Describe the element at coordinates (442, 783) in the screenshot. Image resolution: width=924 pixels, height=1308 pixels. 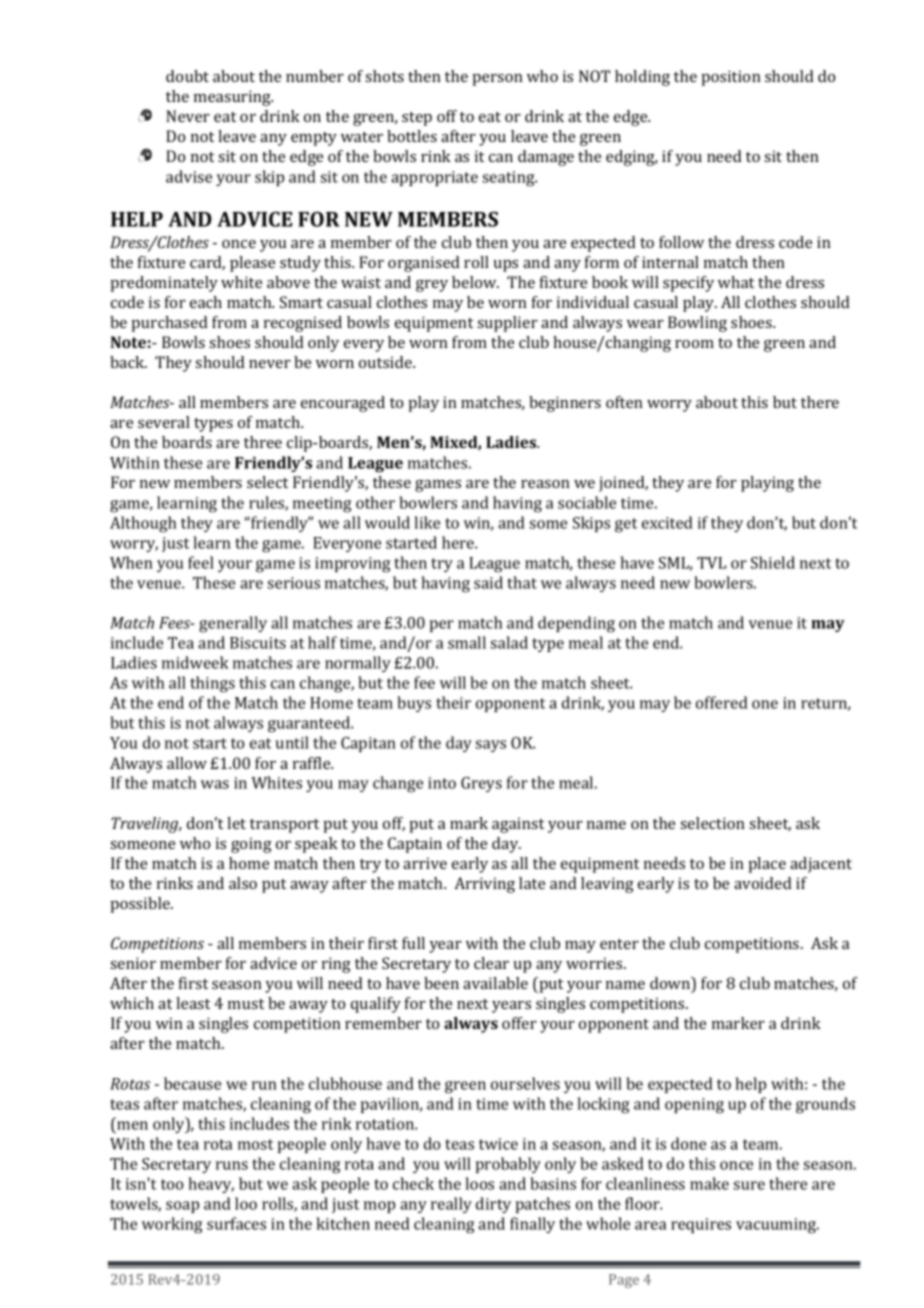
I see `into` at that location.
